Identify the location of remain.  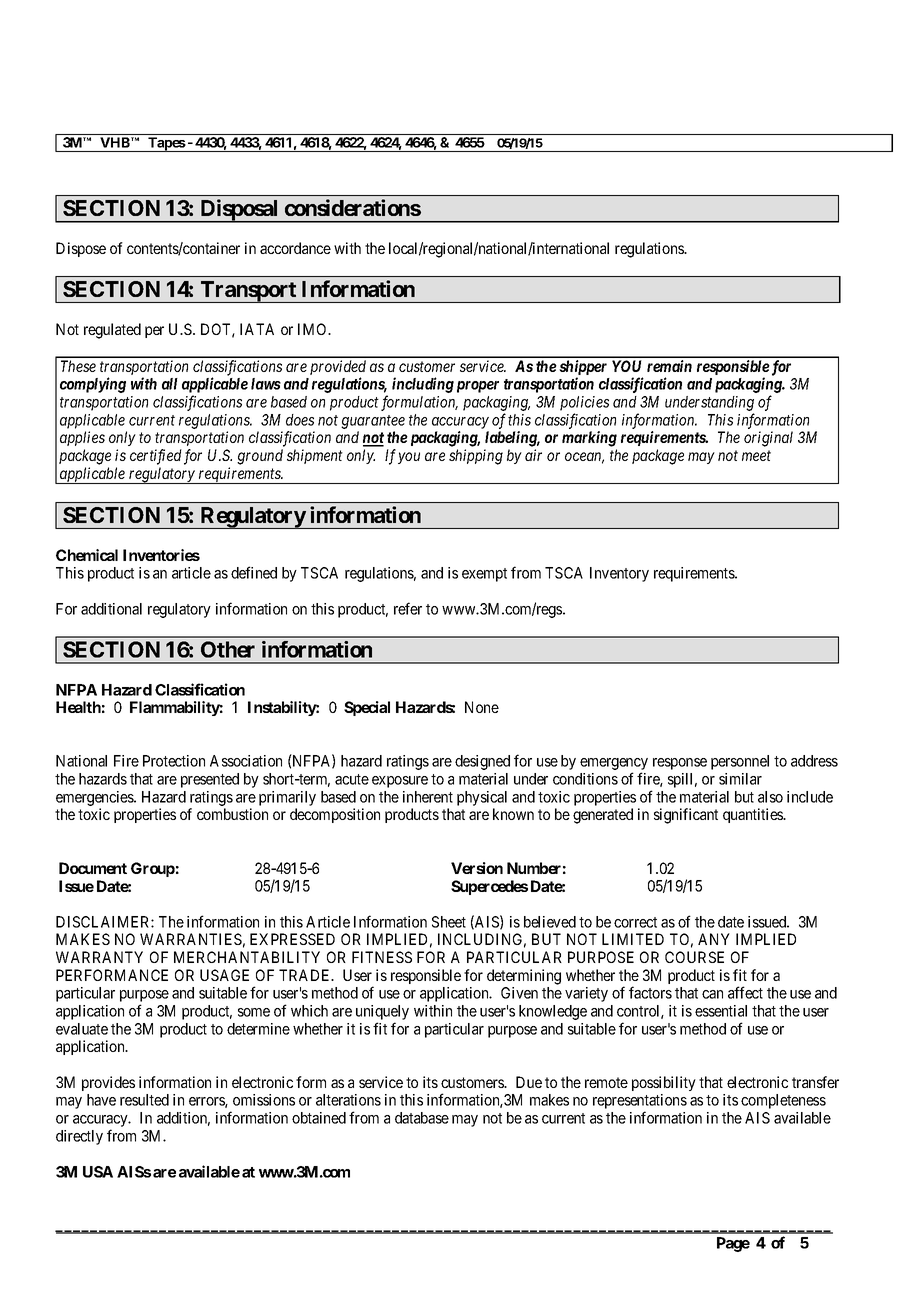
(669, 366).
